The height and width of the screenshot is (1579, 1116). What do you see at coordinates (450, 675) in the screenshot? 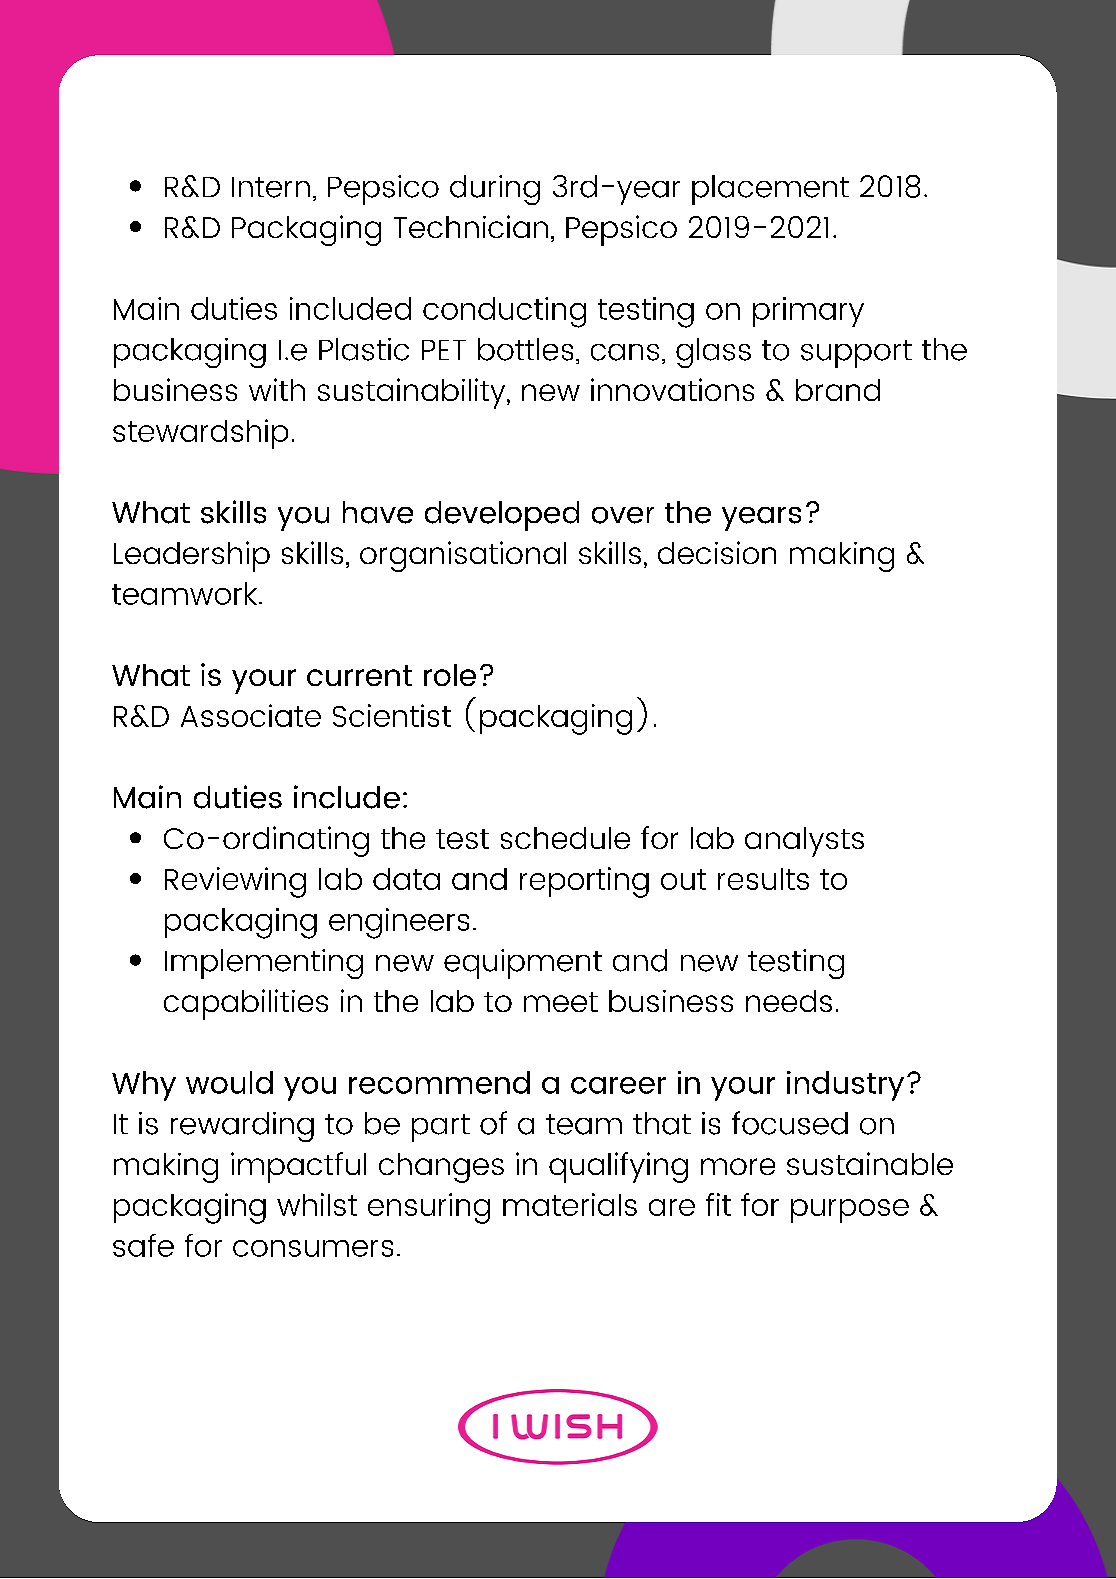
I see `role` at bounding box center [450, 675].
